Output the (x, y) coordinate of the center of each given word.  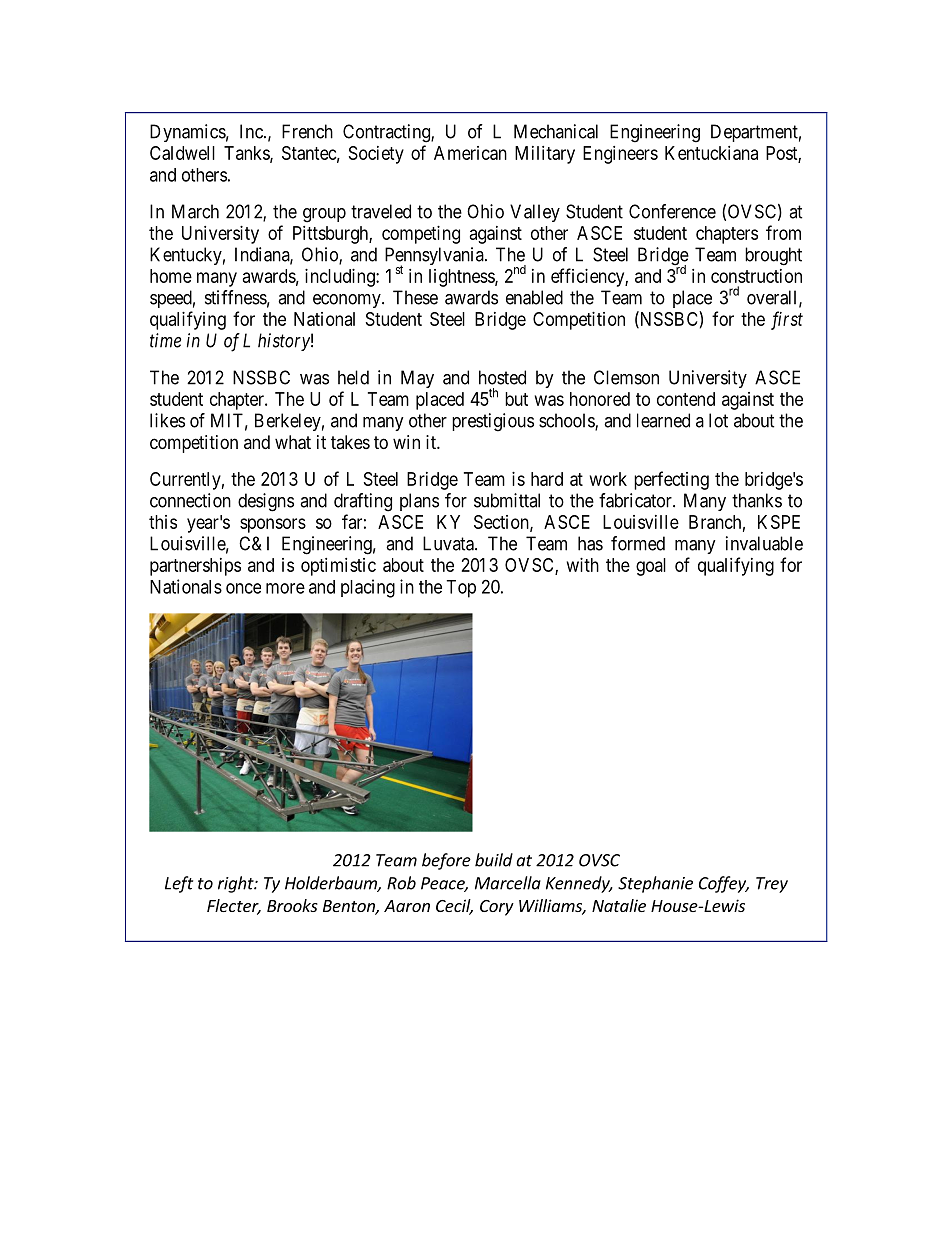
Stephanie (655, 884)
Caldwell (182, 153)
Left (179, 884)
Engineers (620, 155)
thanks (757, 500)
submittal (507, 500)
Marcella (508, 883)
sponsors (273, 525)
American (470, 153)
